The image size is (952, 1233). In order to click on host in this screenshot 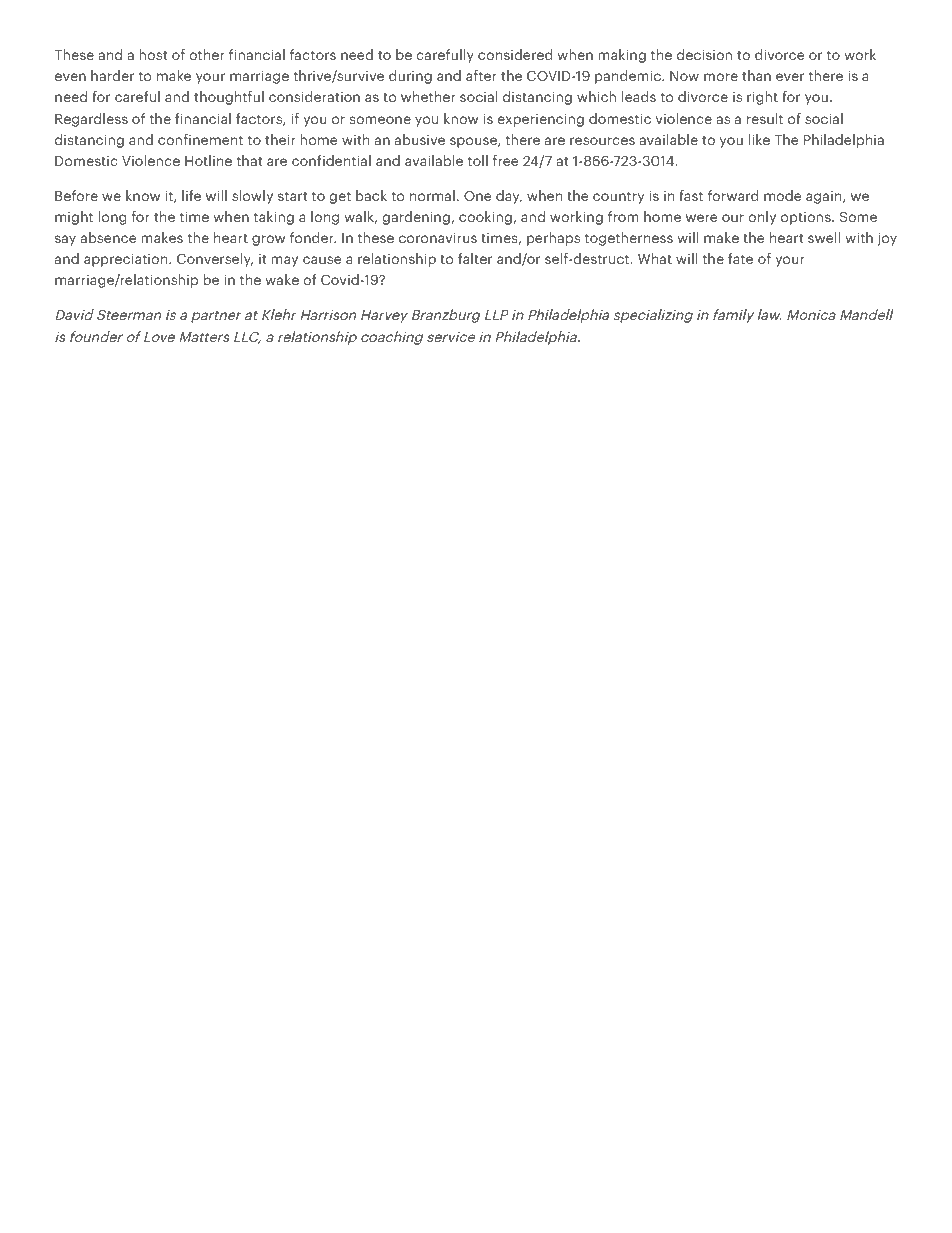, I will do `click(153, 54)`.
